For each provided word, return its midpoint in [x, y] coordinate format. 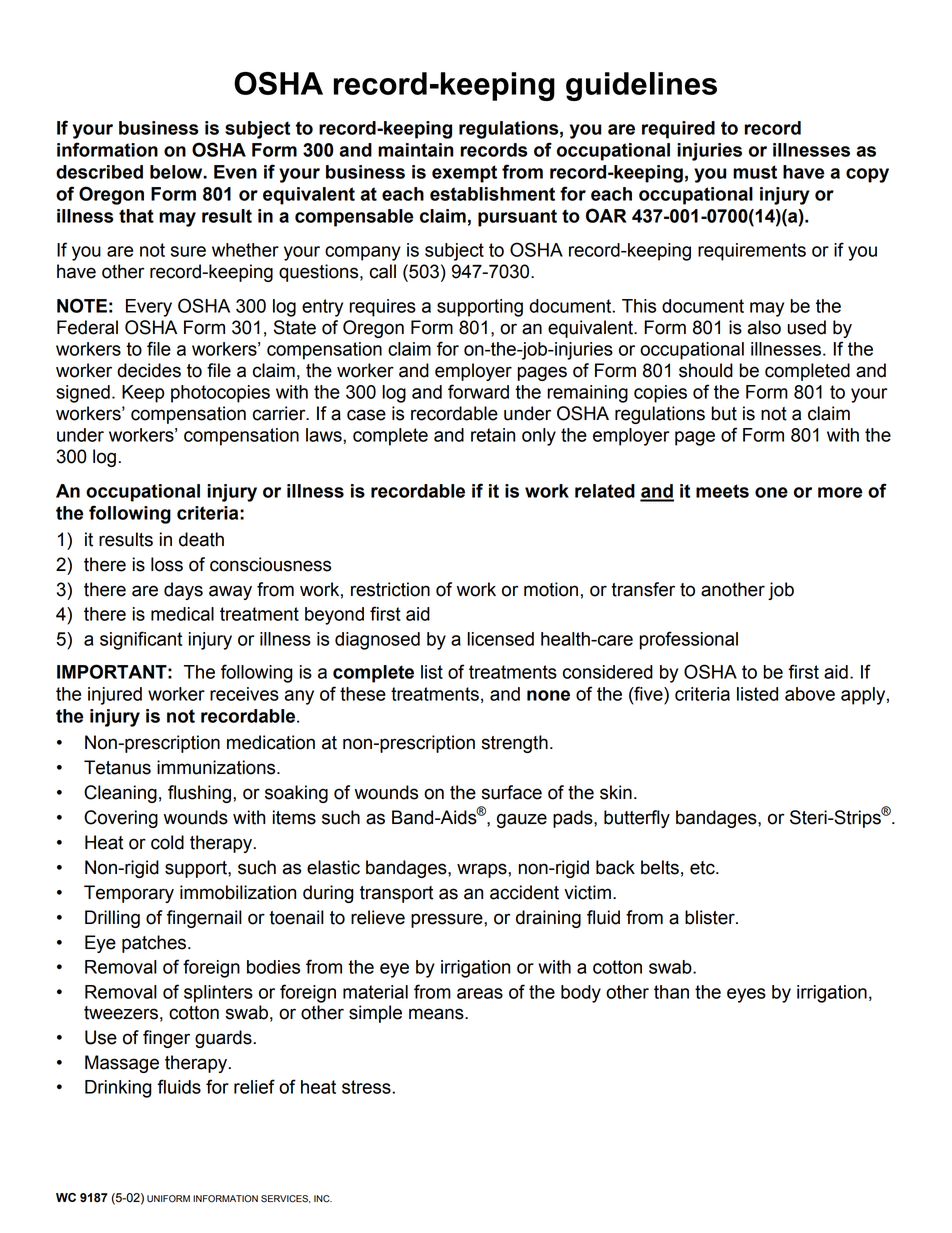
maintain [416, 150]
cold [167, 842]
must [755, 172]
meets [722, 491]
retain [493, 435]
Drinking [118, 1089]
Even [235, 172]
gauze [522, 820]
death [201, 539]
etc [703, 868]
